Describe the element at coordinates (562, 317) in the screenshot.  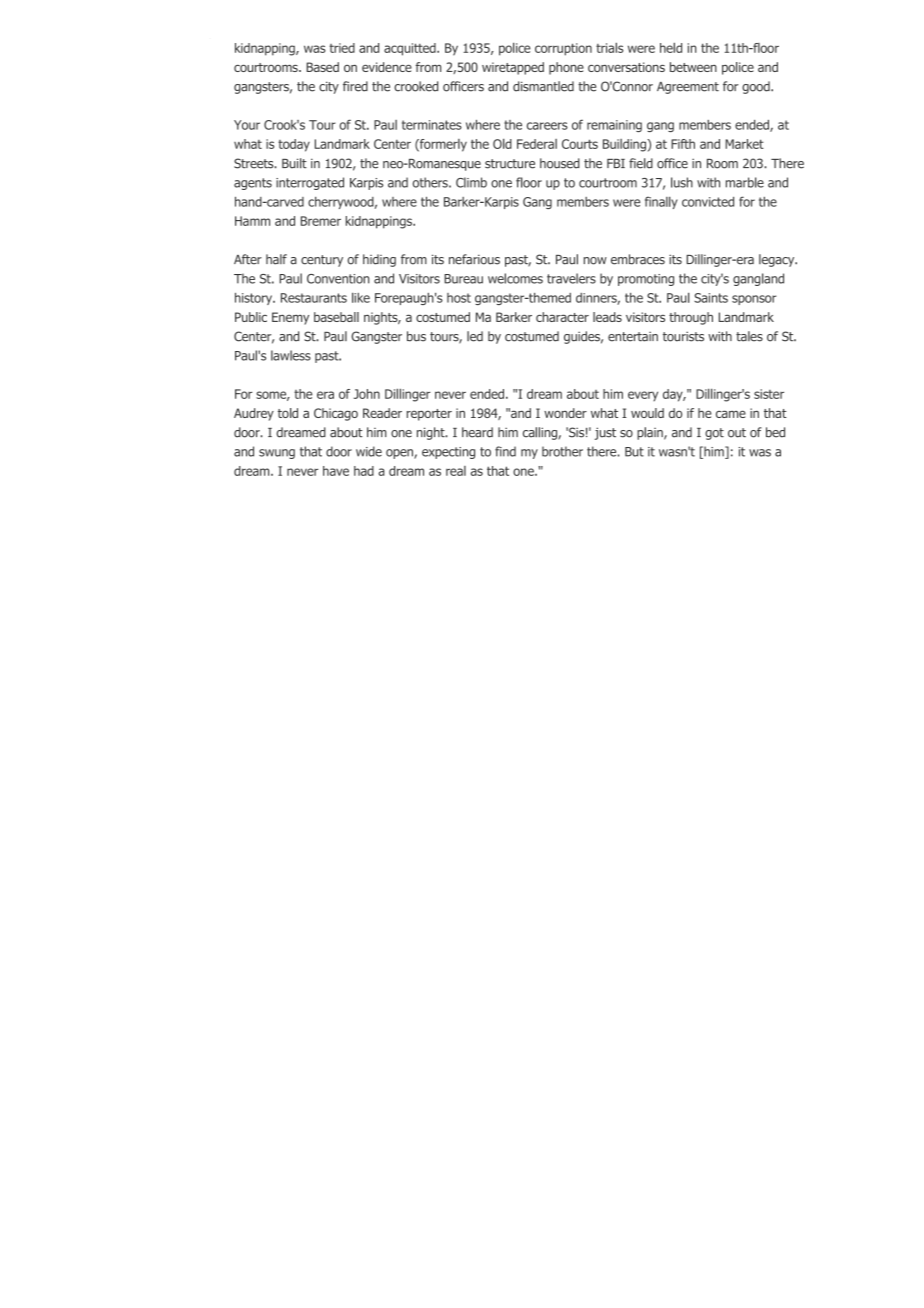
I see `character` at that location.
